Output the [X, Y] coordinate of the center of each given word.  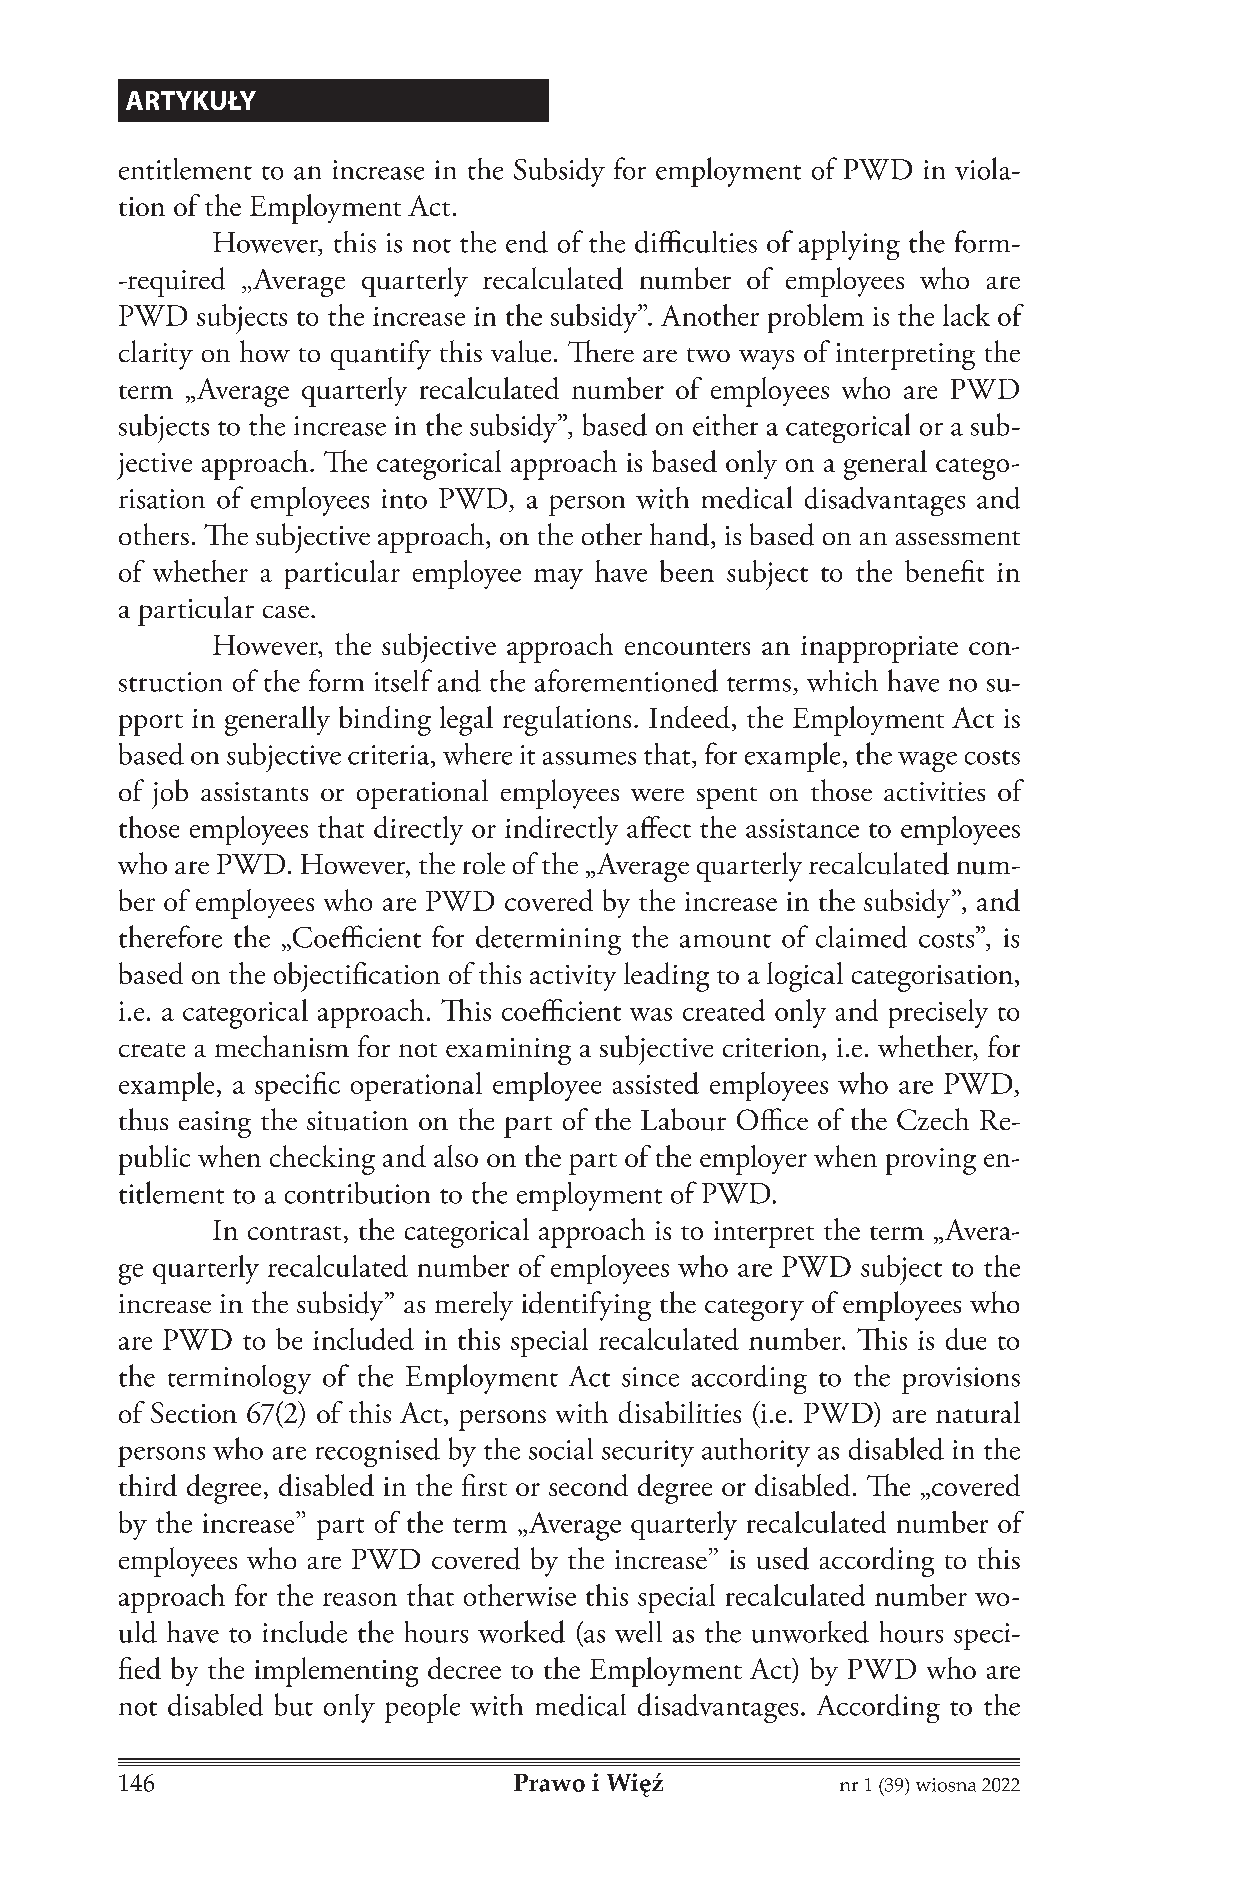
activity [573, 978]
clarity [156, 355]
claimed [861, 937]
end [527, 242]
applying [849, 245]
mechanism [282, 1046]
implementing [336, 1672]
